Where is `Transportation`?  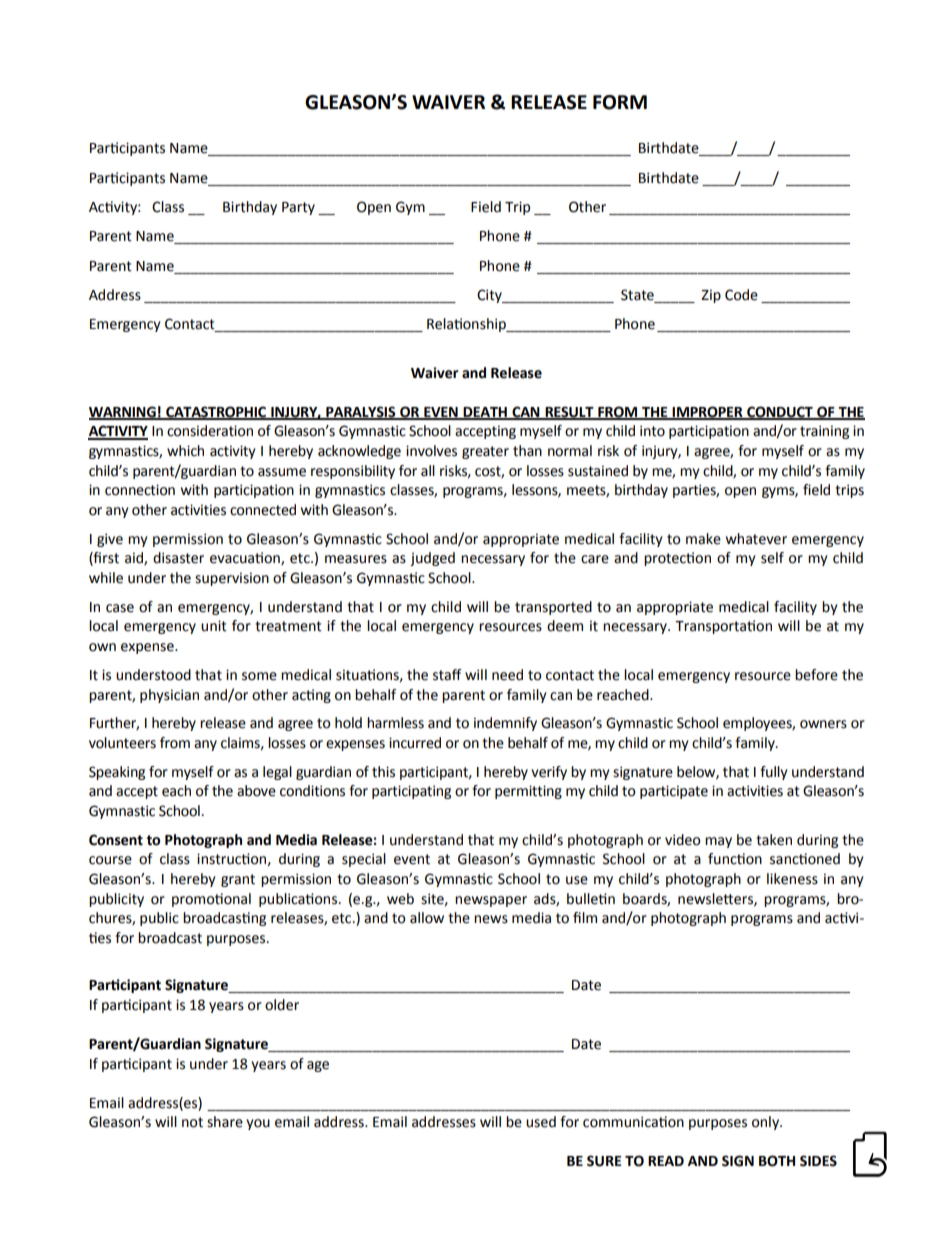 Transportation is located at coordinates (723, 627).
